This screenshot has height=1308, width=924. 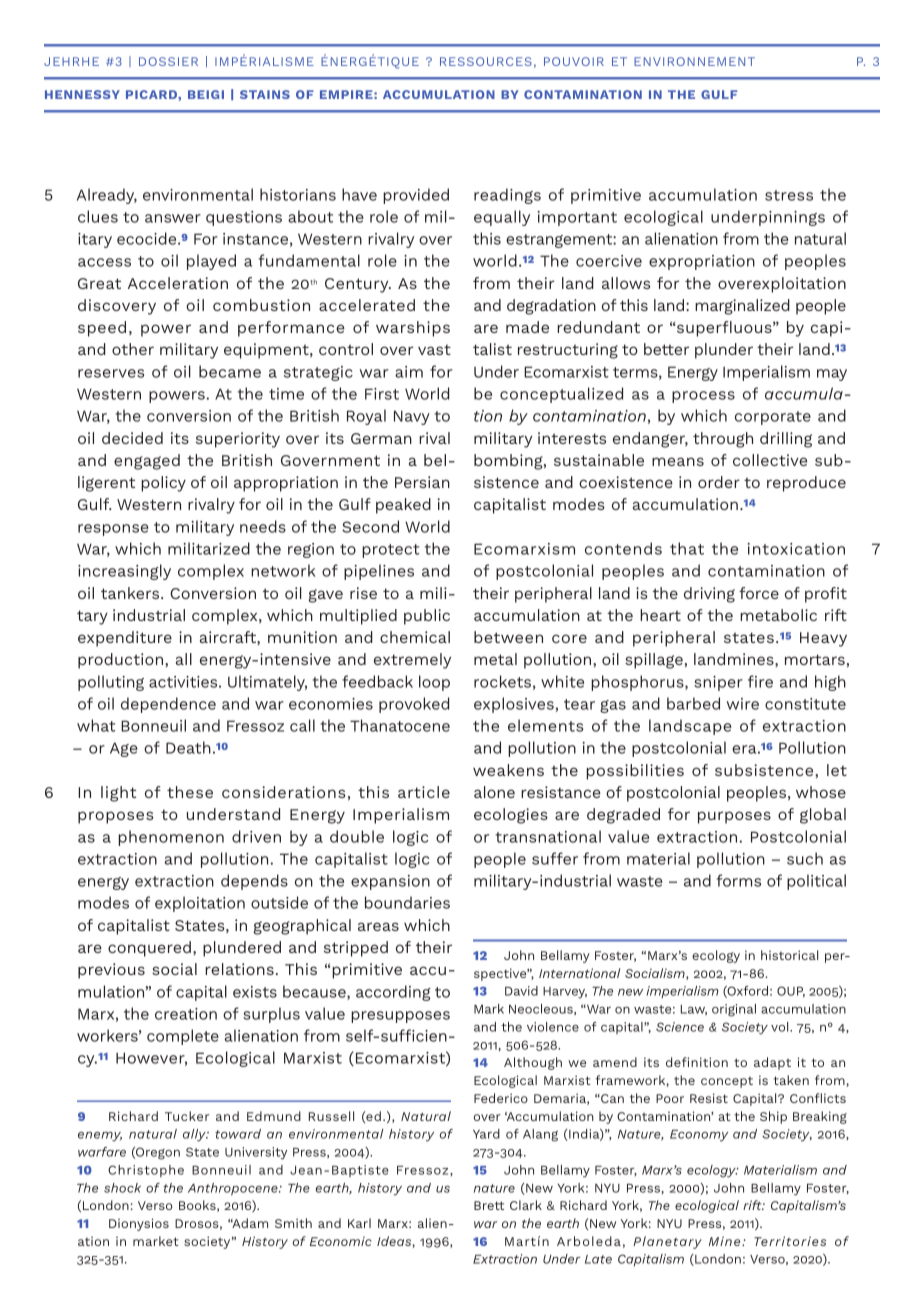 I want to click on ENVIRONNEMENT, so click(x=694, y=61).
